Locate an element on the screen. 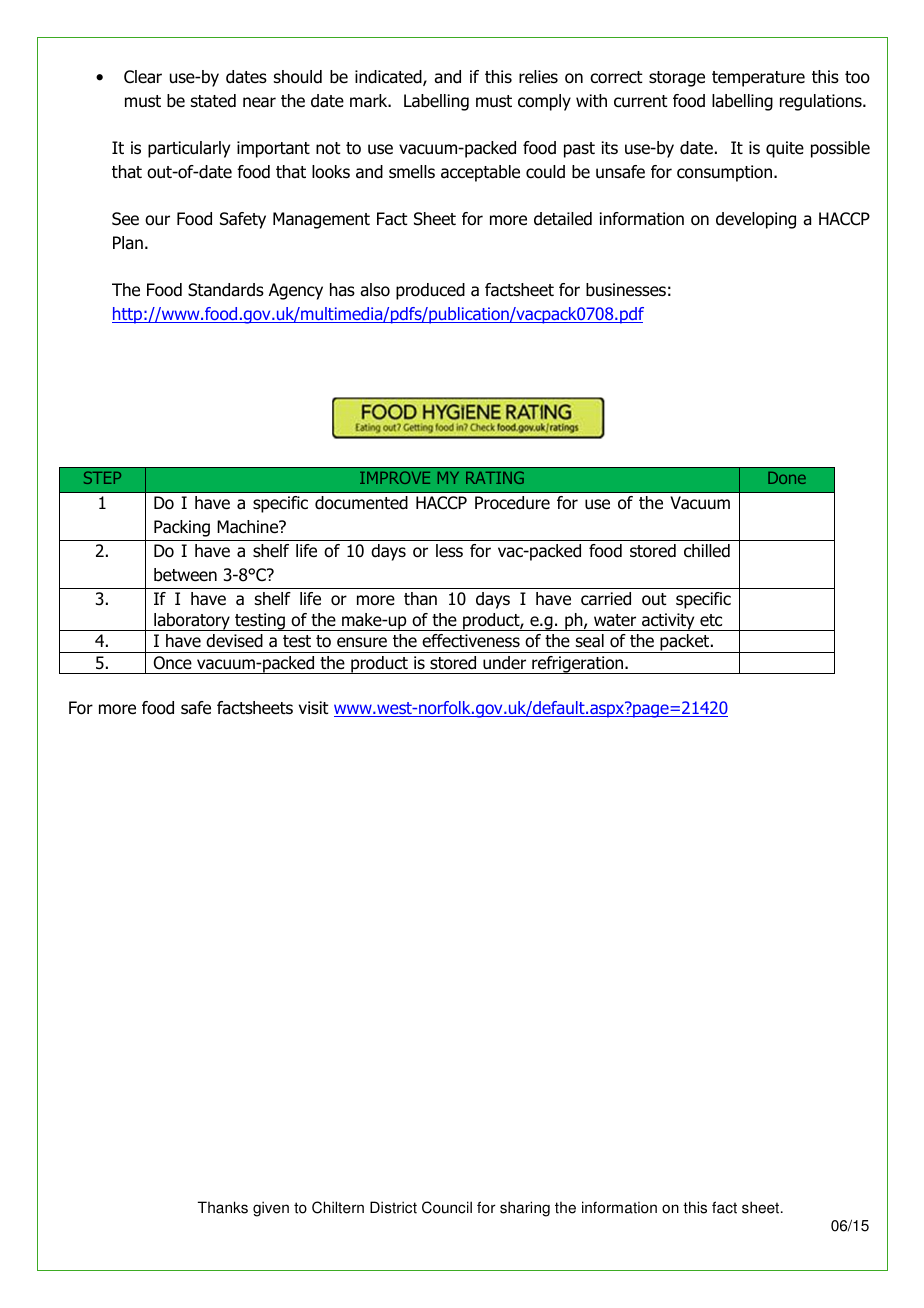 This screenshot has height=1308, width=924. etc is located at coordinates (711, 620).
